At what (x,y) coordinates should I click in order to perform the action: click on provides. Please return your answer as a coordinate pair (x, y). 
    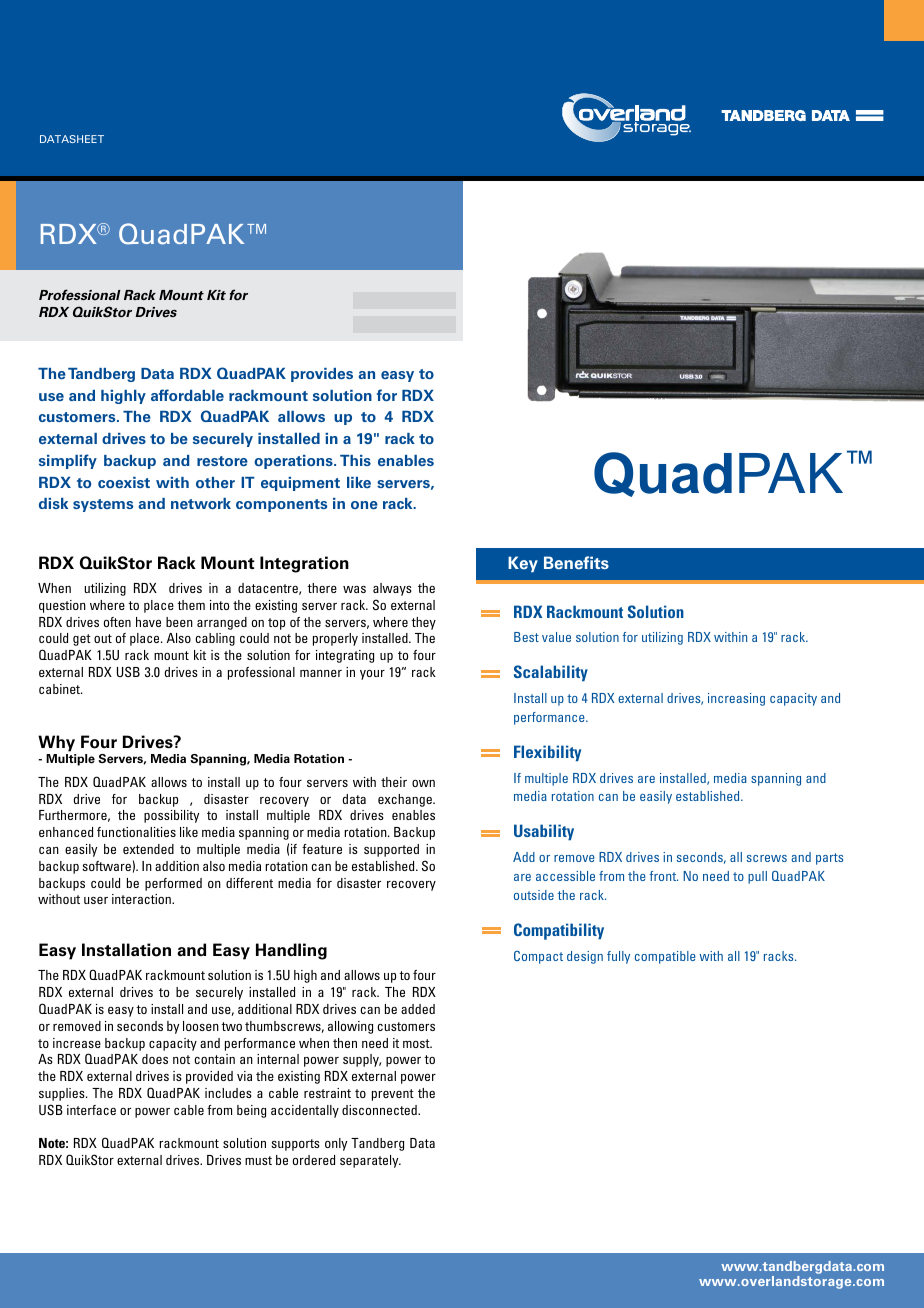
    Looking at the image, I should click on (322, 375).
